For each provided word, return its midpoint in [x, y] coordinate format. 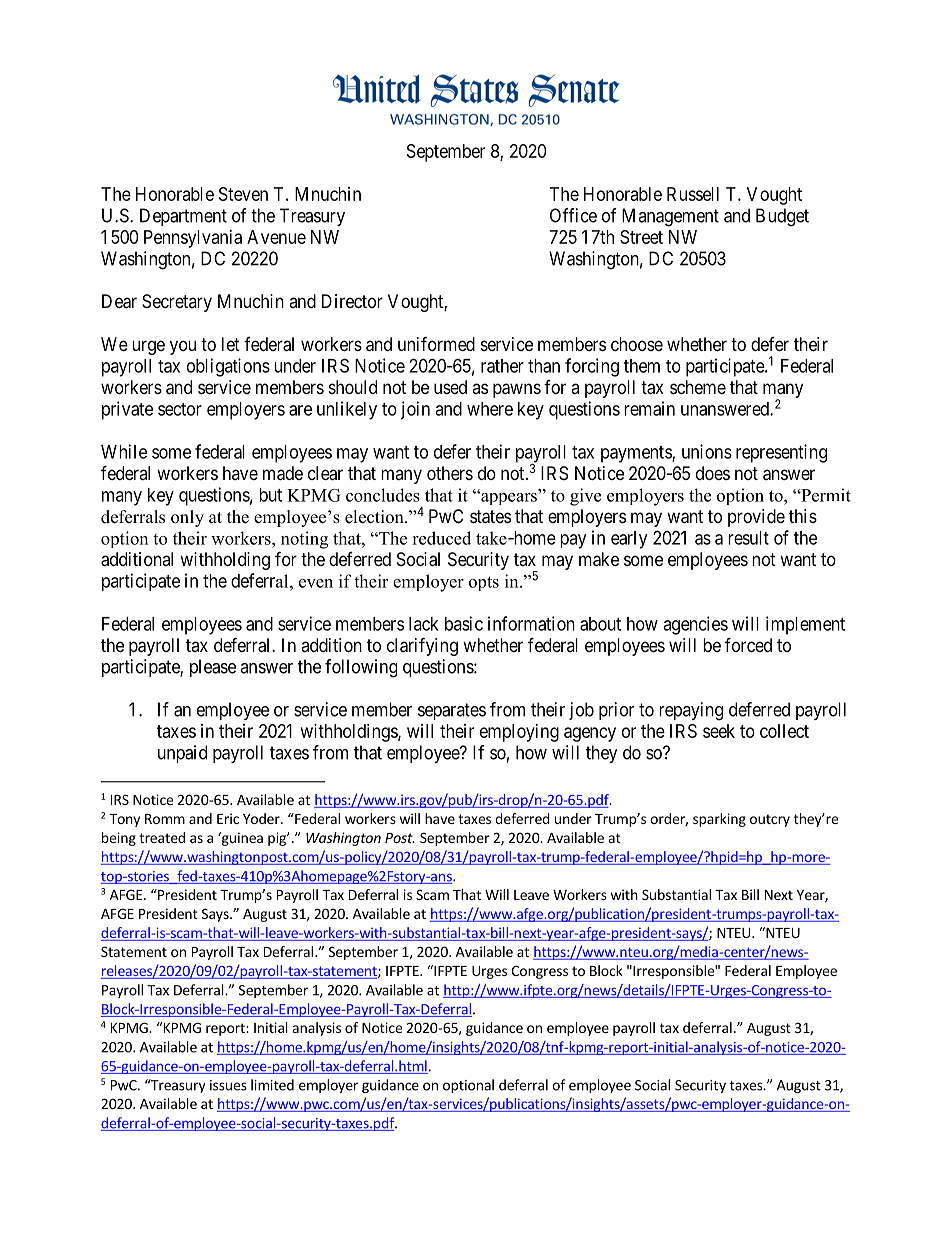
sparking [719, 820]
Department [183, 217]
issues [228, 1085]
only [187, 518]
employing [519, 733]
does [713, 473]
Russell [693, 194]
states [490, 517]
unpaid [182, 754]
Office [573, 215]
